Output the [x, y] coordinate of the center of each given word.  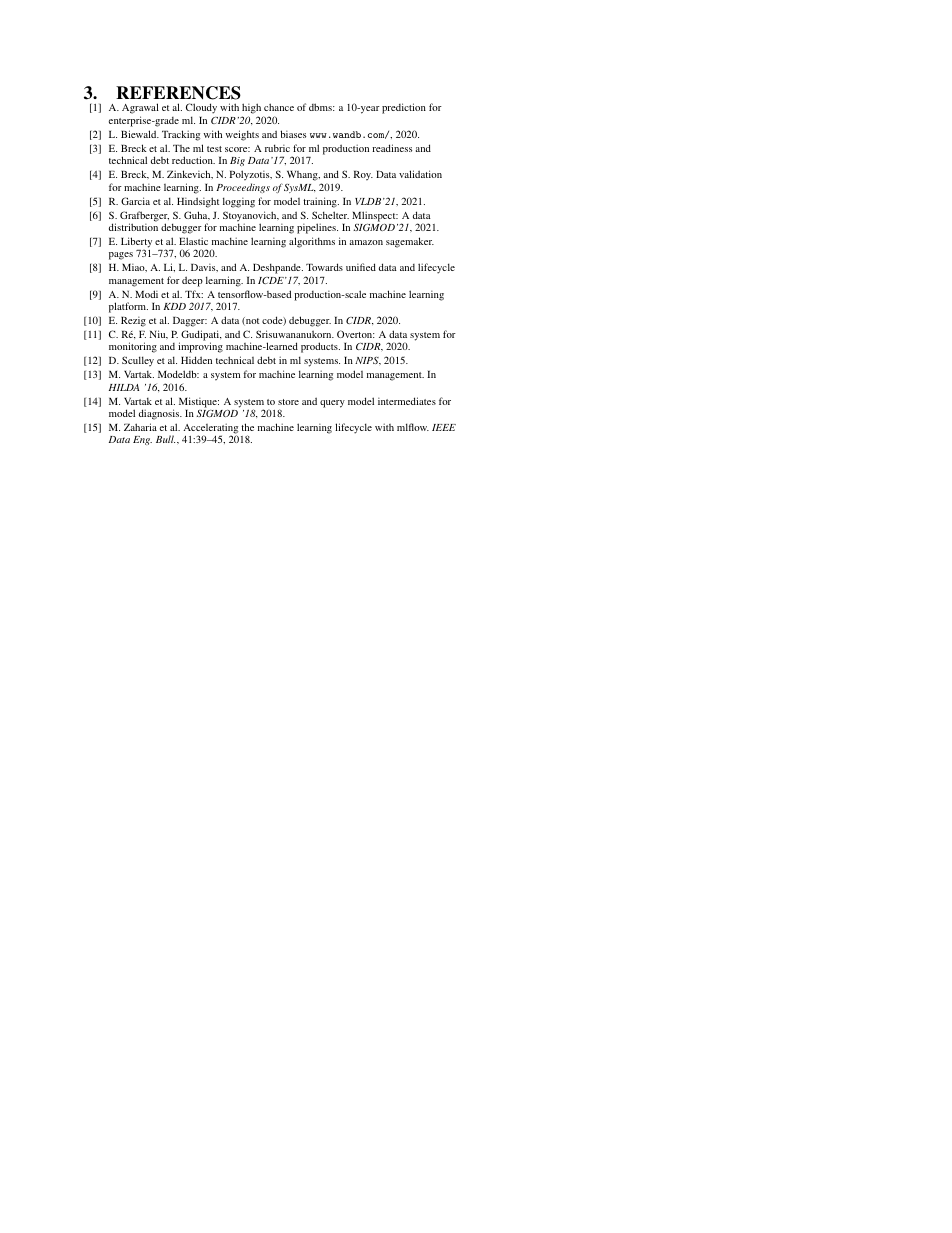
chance [279, 107]
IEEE [444, 427]
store [288, 402]
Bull [165, 439]
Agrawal [140, 110]
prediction [404, 108]
